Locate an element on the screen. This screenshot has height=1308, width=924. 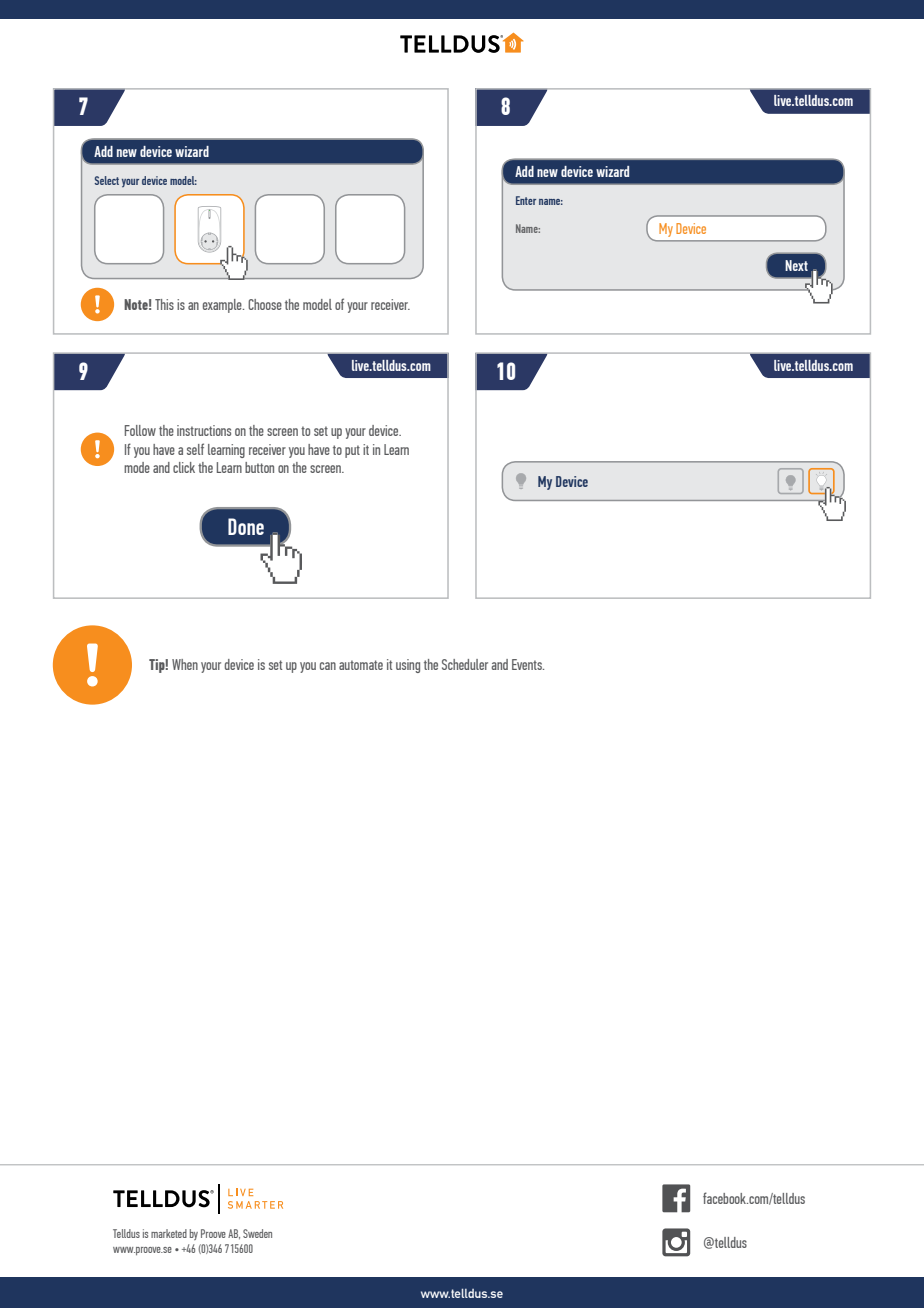
Events is located at coordinates (528, 664).
